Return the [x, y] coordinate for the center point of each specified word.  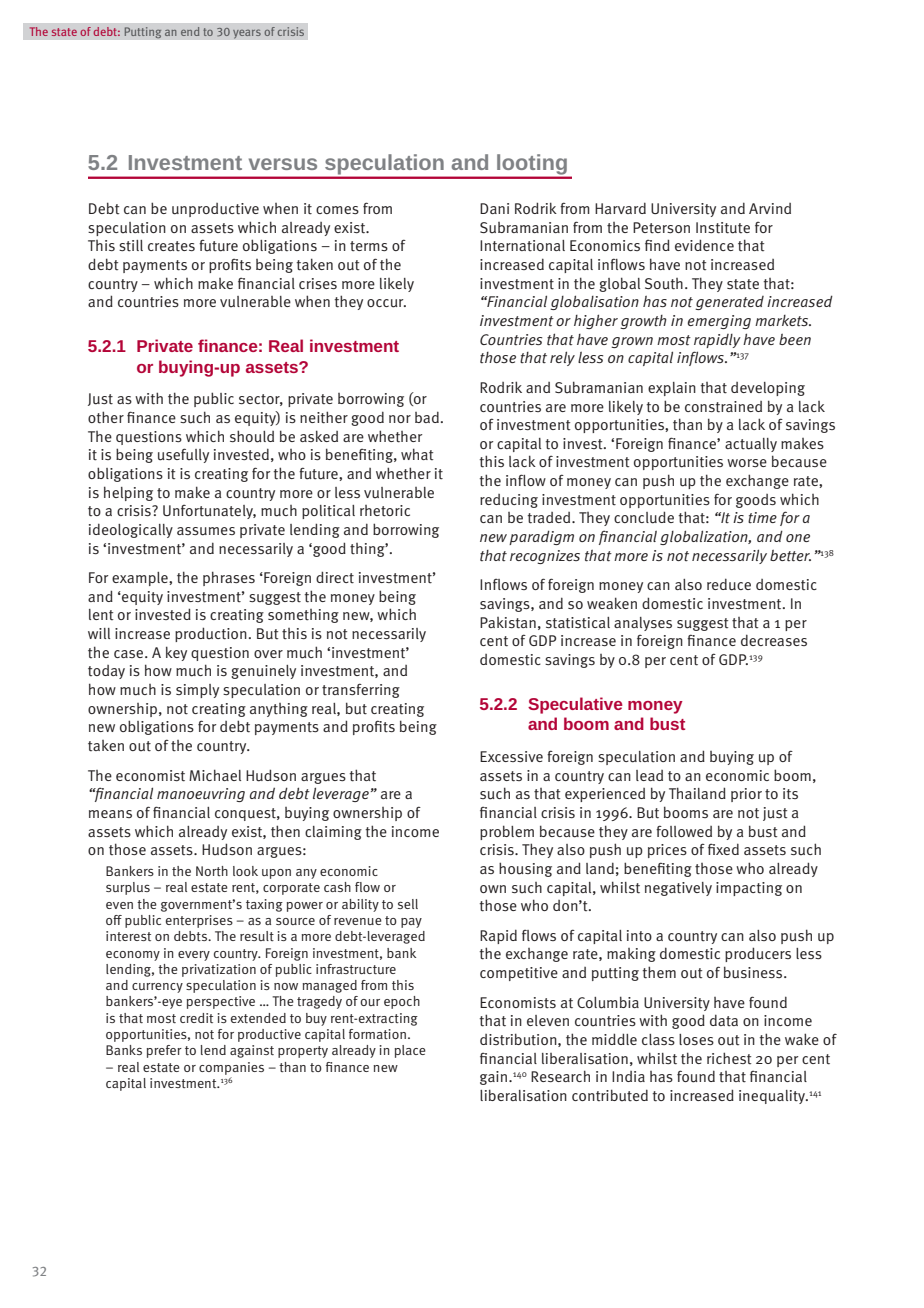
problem [507, 832]
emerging [719, 322]
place [410, 1051]
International [522, 246]
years [247, 34]
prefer [164, 1051]
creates [171, 246]
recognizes [545, 557]
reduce [729, 584]
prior [746, 795]
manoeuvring [201, 795]
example [141, 579]
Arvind [770, 208]
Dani [494, 208]
